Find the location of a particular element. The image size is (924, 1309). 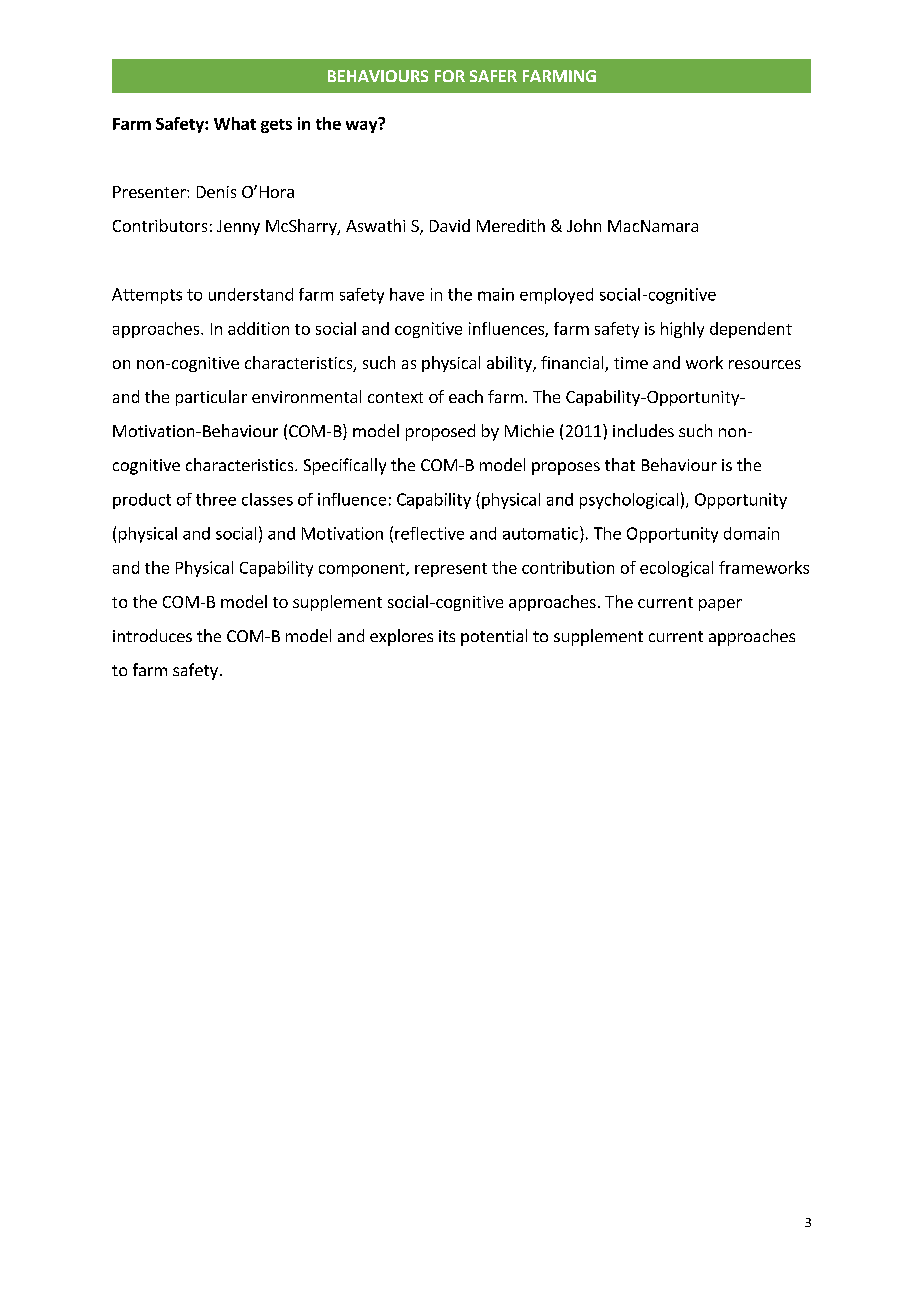

John is located at coordinates (584, 225).
